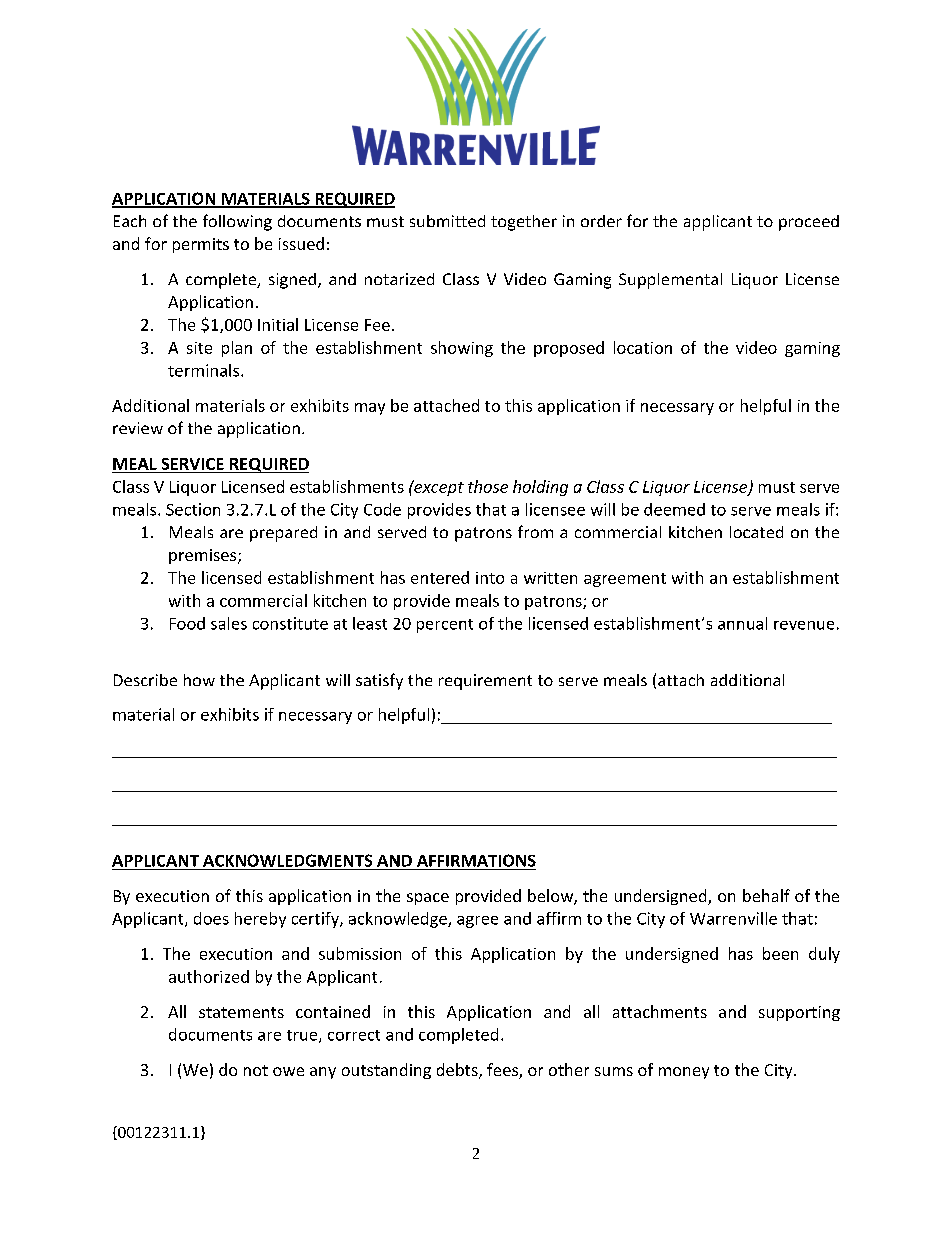  I want to click on Section, so click(193, 509).
